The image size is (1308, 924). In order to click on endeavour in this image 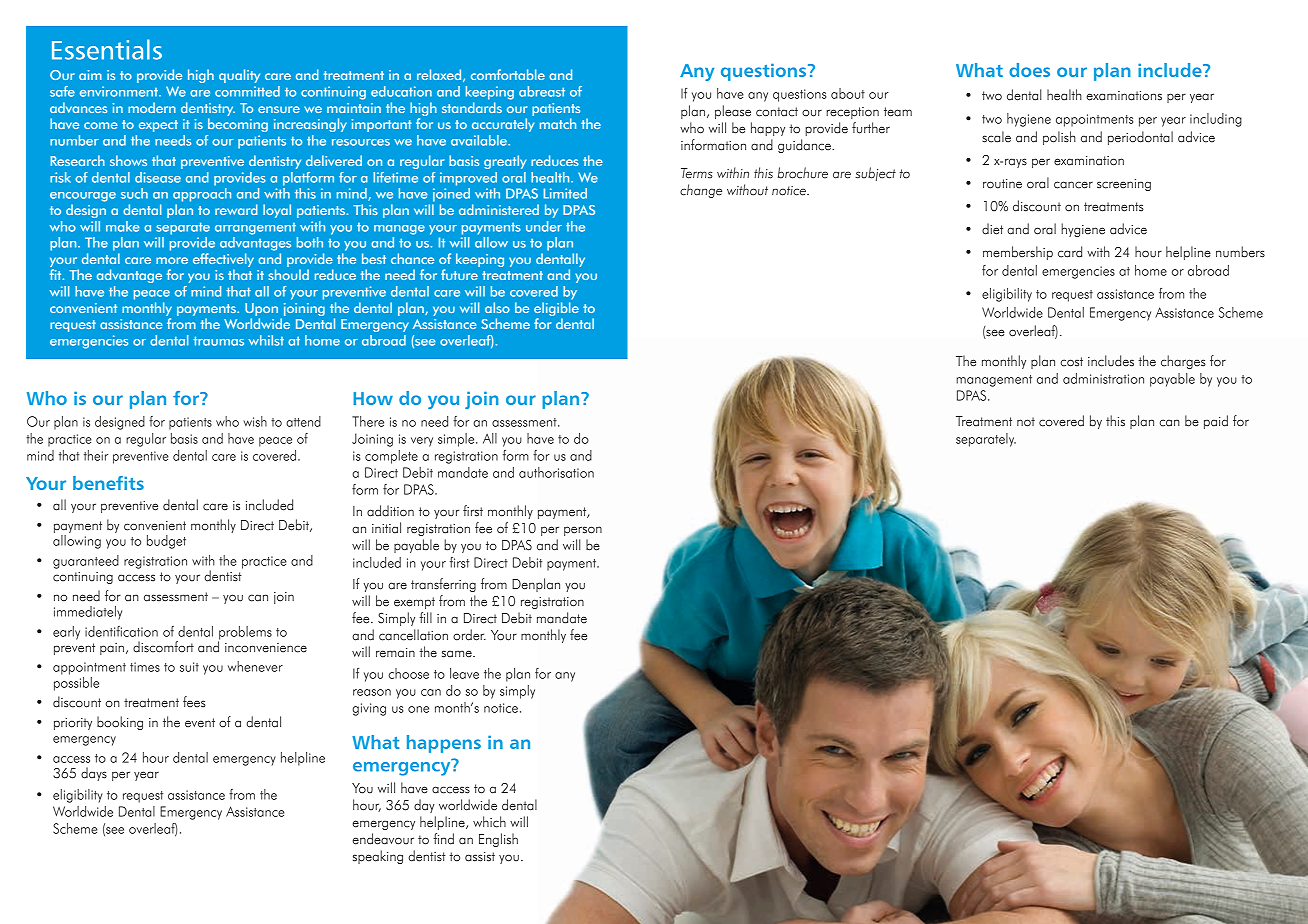, I will do `click(383, 839)`.
